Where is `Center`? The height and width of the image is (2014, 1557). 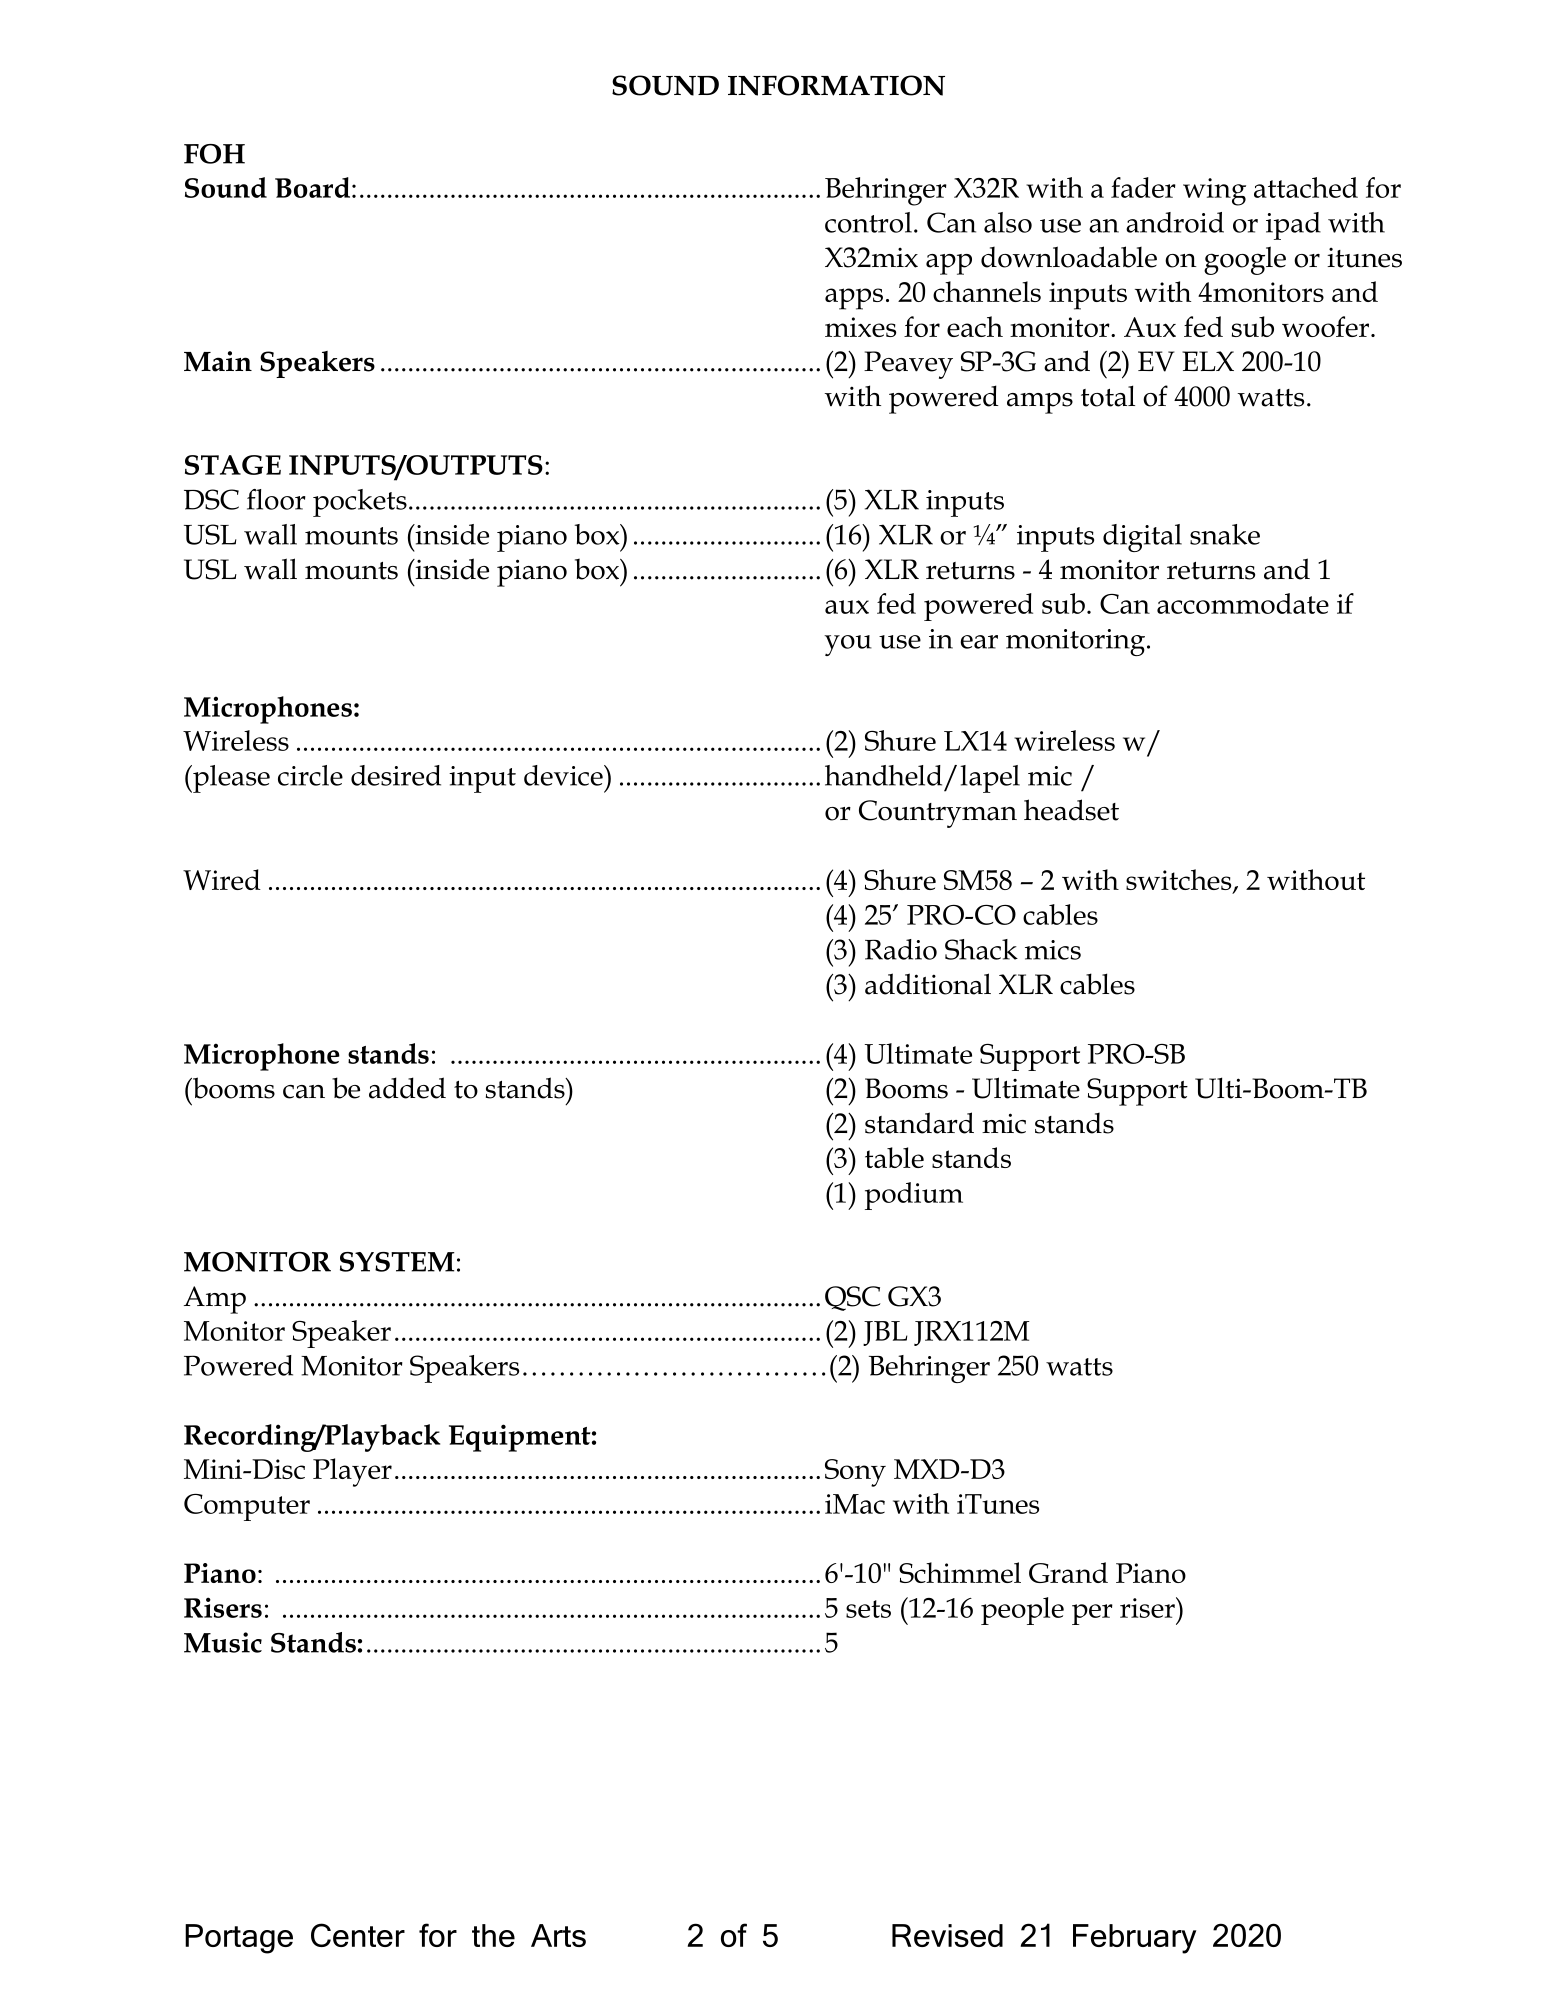 Center is located at coordinates (358, 1935).
